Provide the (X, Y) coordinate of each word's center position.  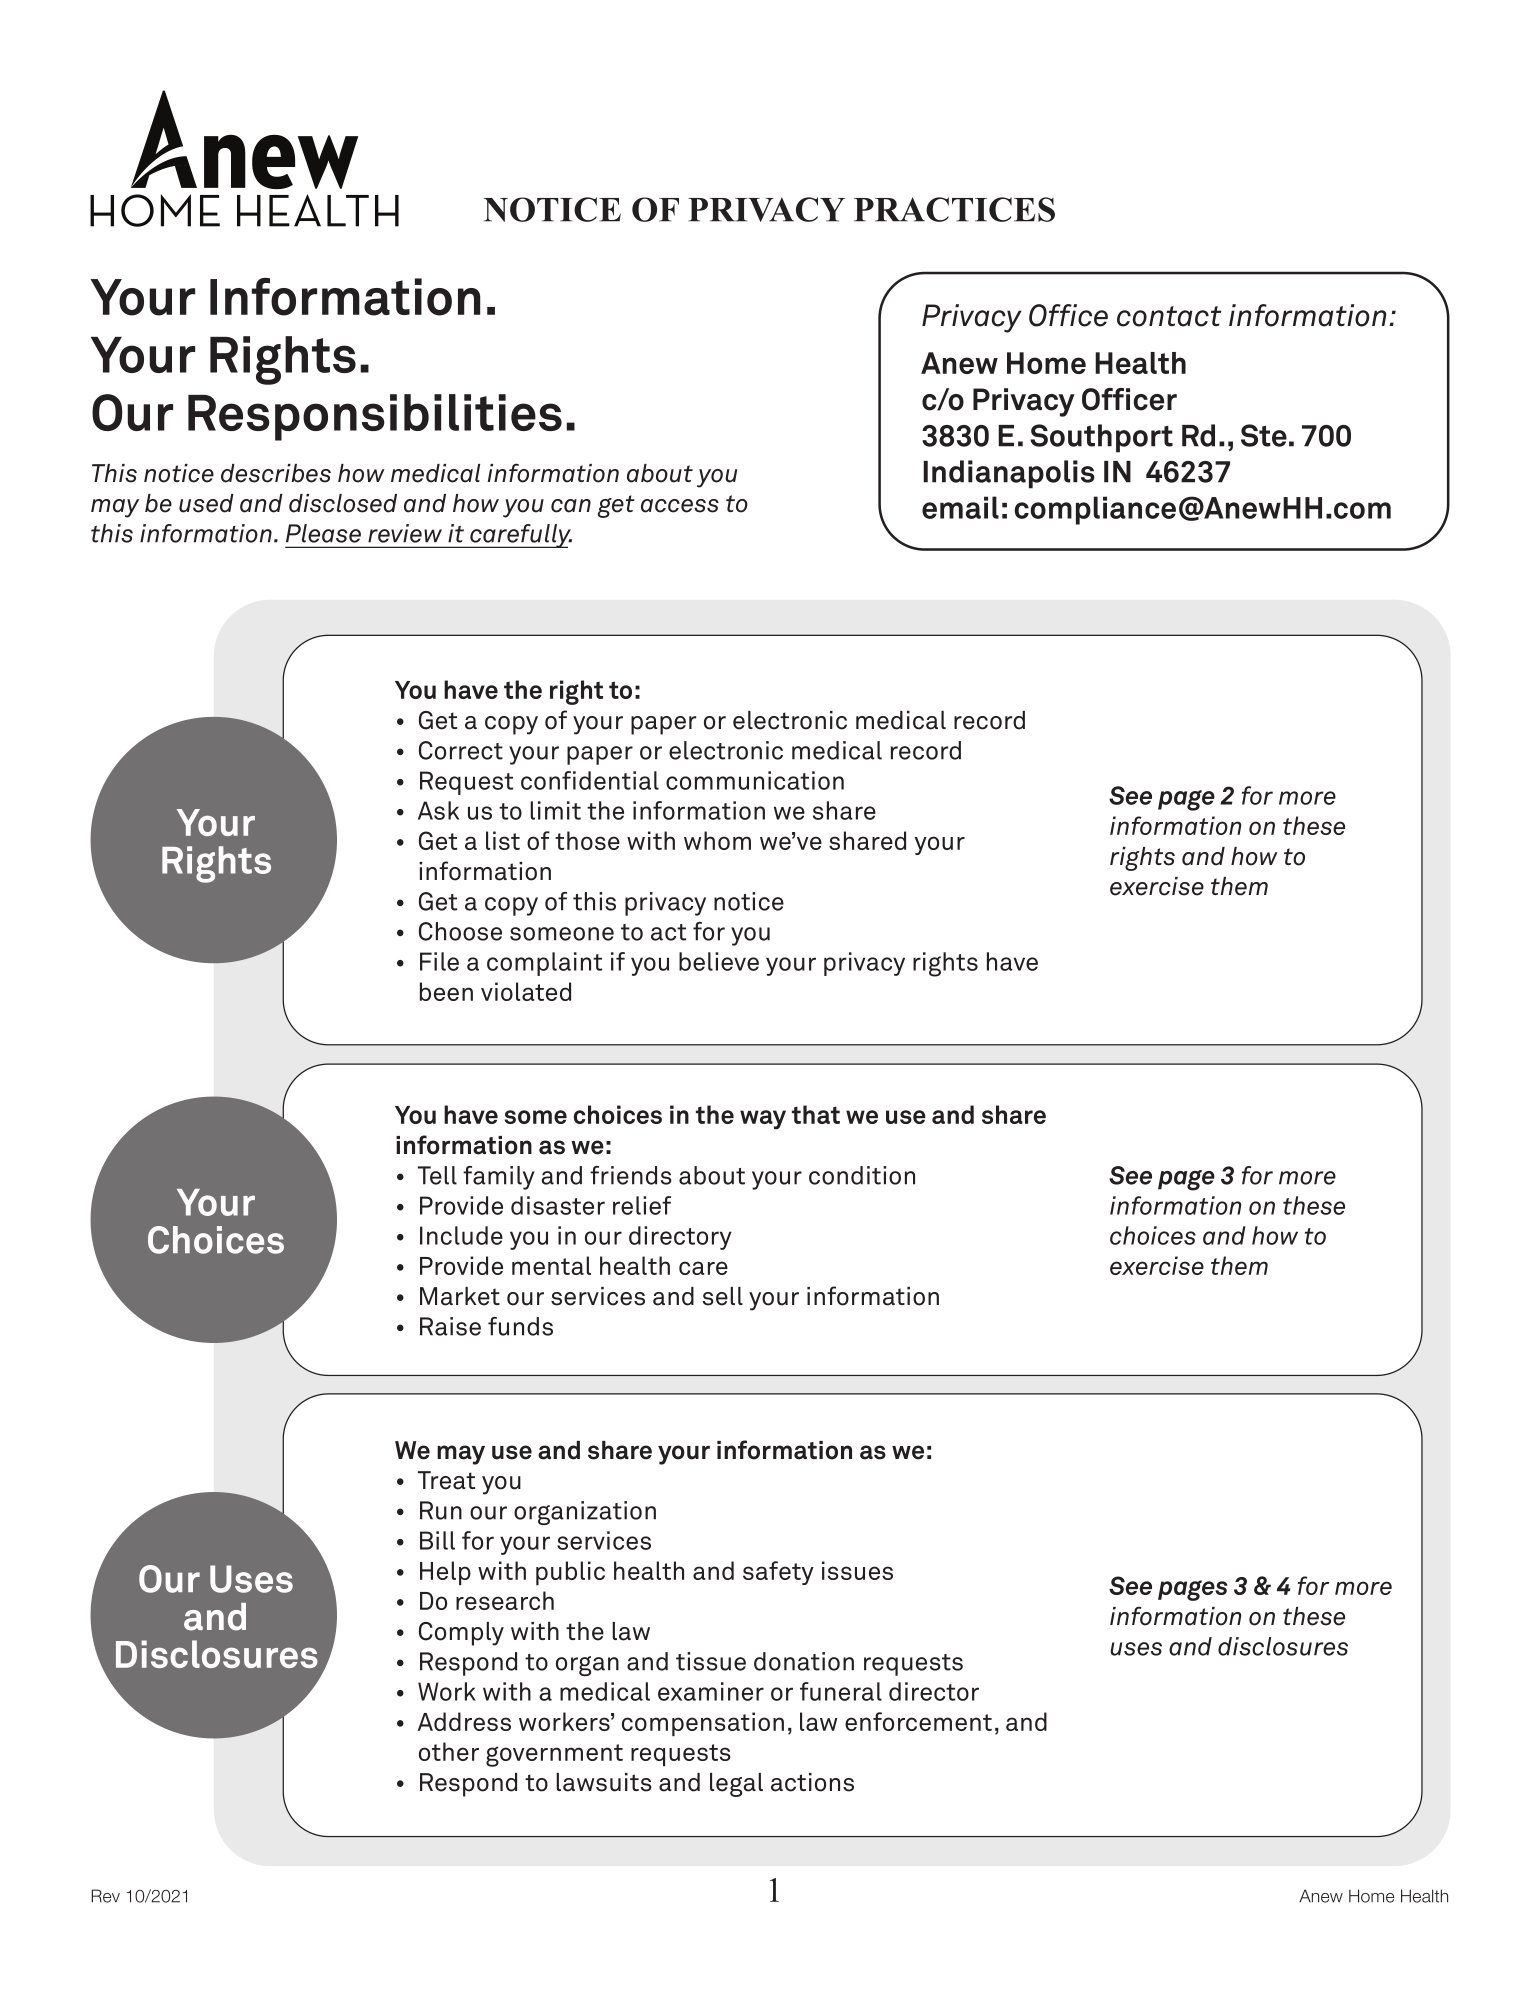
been (446, 991)
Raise (450, 1326)
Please (323, 533)
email (960, 507)
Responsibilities (375, 417)
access (680, 506)
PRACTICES (954, 209)
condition (862, 1175)
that (816, 1114)
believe (719, 961)
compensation (703, 1724)
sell (723, 1296)
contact (1169, 316)
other (449, 1751)
